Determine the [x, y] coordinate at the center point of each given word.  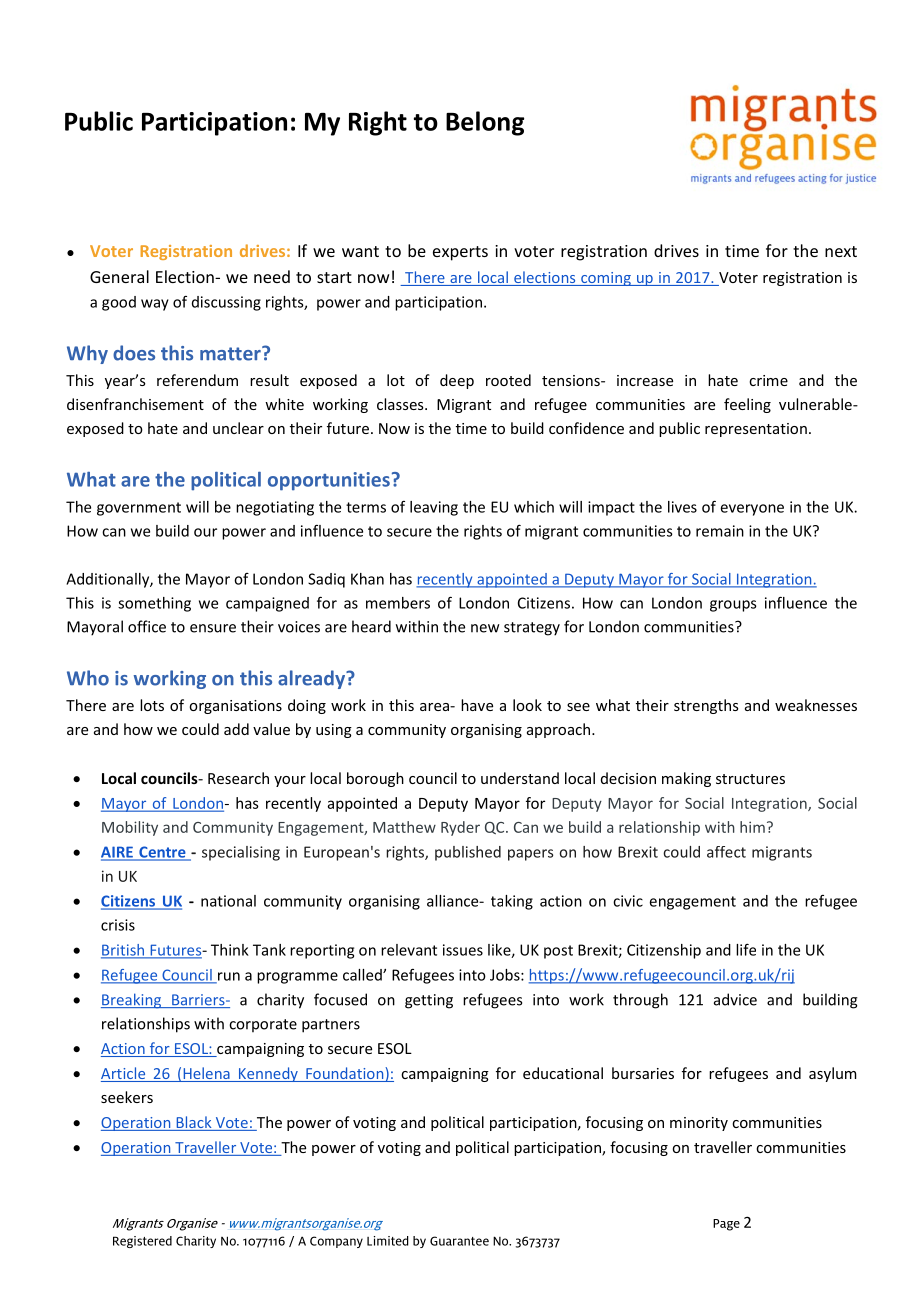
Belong [485, 123]
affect [726, 852]
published [468, 853]
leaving [434, 508]
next [841, 251]
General [119, 276]
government [139, 509]
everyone [752, 510]
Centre [162, 853]
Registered [142, 1242]
